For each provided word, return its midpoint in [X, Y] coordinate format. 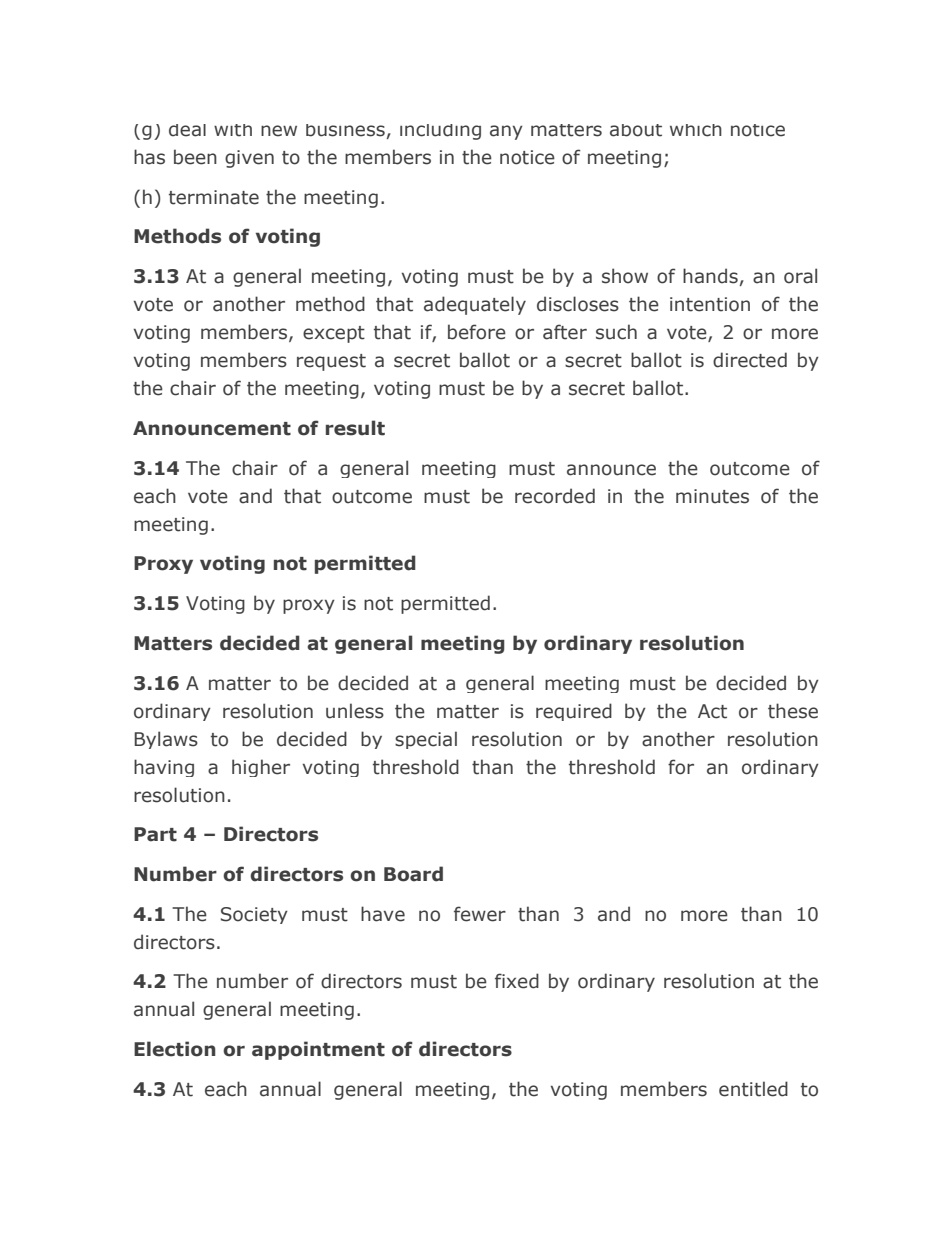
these [793, 711]
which [696, 130]
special [426, 740]
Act [712, 711]
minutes [712, 496]
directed [750, 360]
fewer [480, 914]
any [506, 132]
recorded [555, 496]
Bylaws [166, 740]
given [249, 159]
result [355, 428]
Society [254, 915]
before [477, 332]
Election [175, 1049]
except [334, 334]
